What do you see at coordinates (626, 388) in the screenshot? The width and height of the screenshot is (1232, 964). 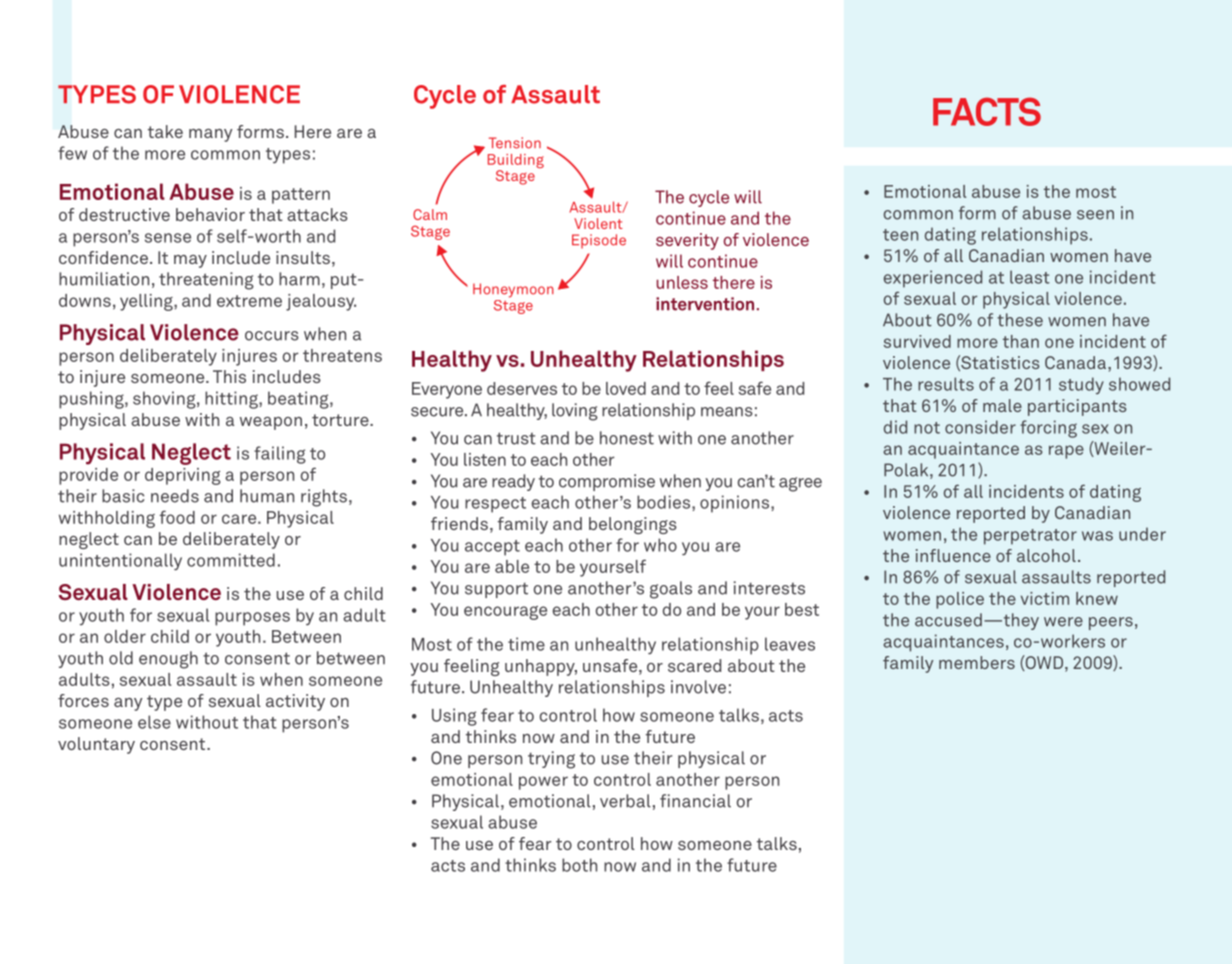 I see `loved` at bounding box center [626, 388].
